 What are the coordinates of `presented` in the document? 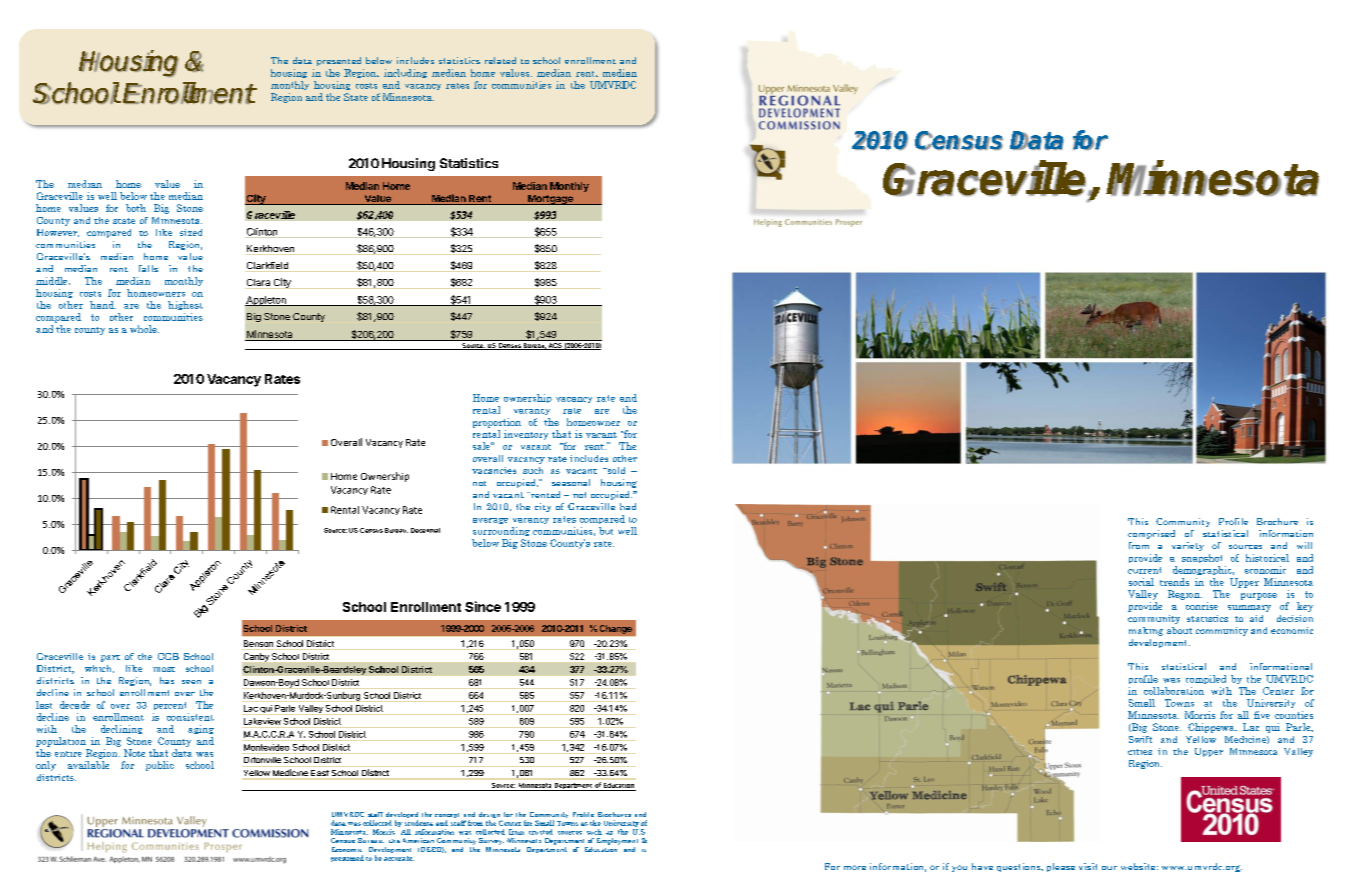 It's located at (339, 61).
